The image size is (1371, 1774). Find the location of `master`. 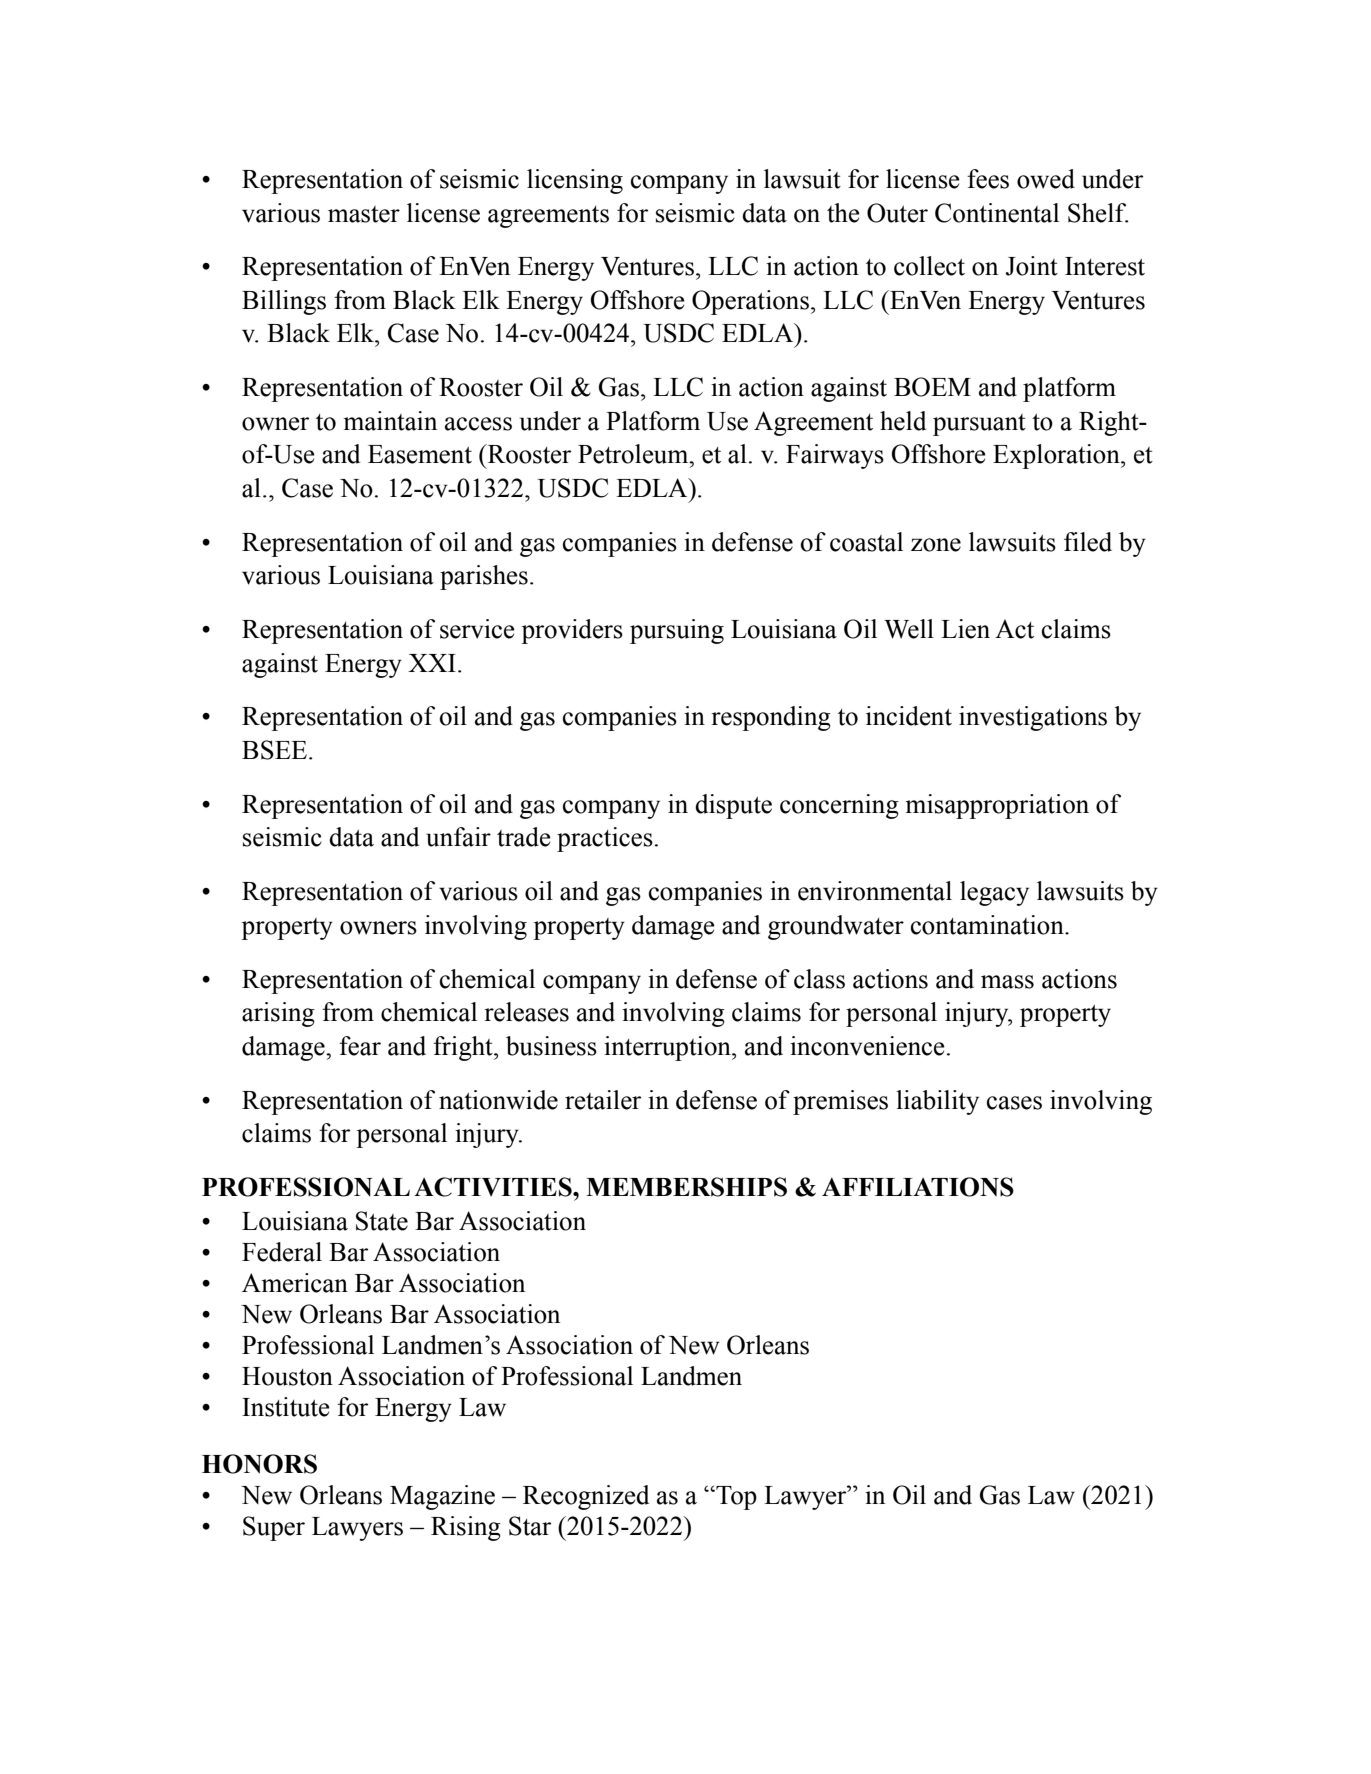

master is located at coordinates (364, 214).
